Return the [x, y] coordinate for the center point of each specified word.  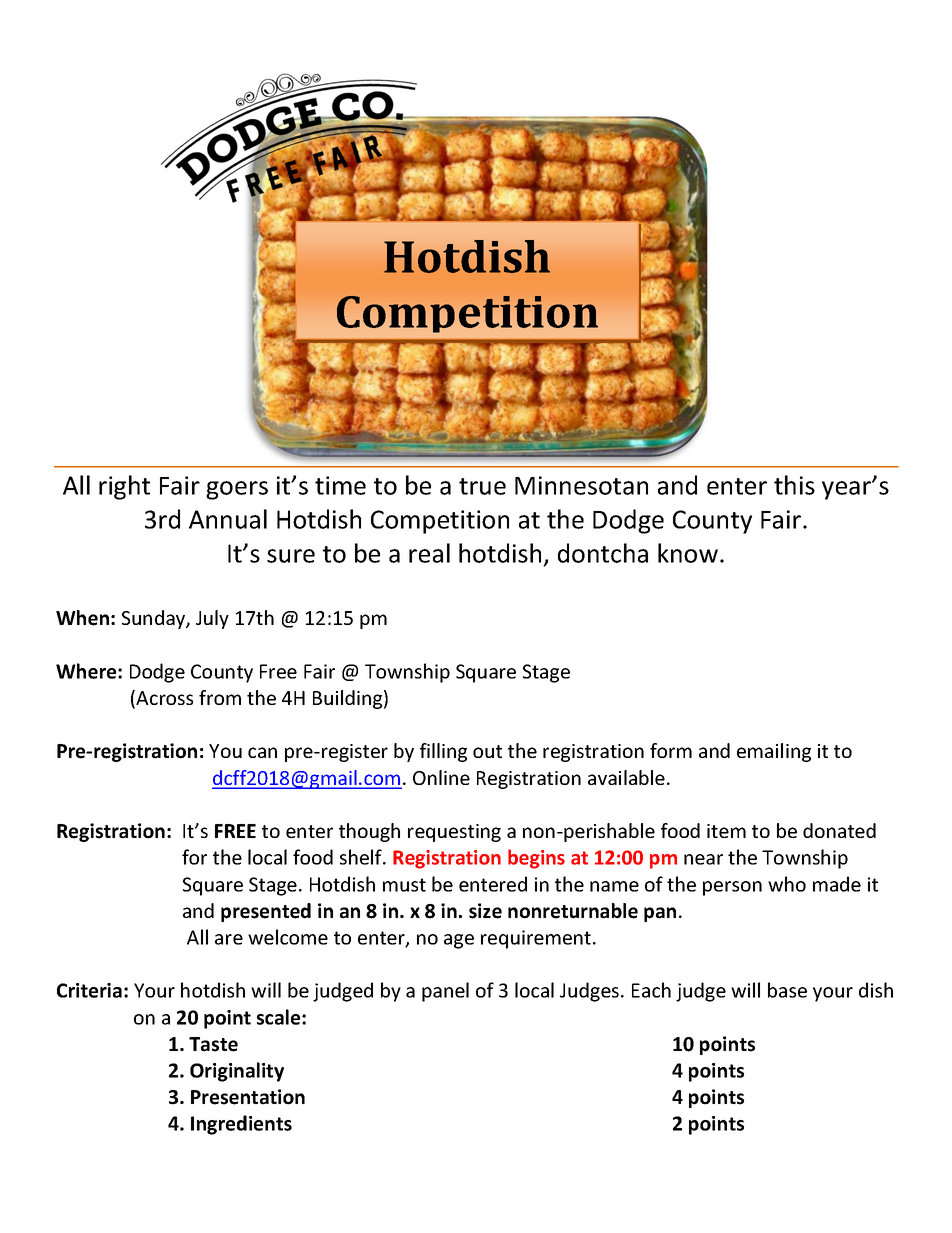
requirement [537, 939]
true [482, 486]
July [212, 619]
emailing [774, 752]
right [124, 487]
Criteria [89, 990]
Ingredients [241, 1125]
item [726, 831]
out [487, 751]
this [794, 485]
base [787, 990]
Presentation [248, 1097]
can [262, 752]
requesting [454, 833]
